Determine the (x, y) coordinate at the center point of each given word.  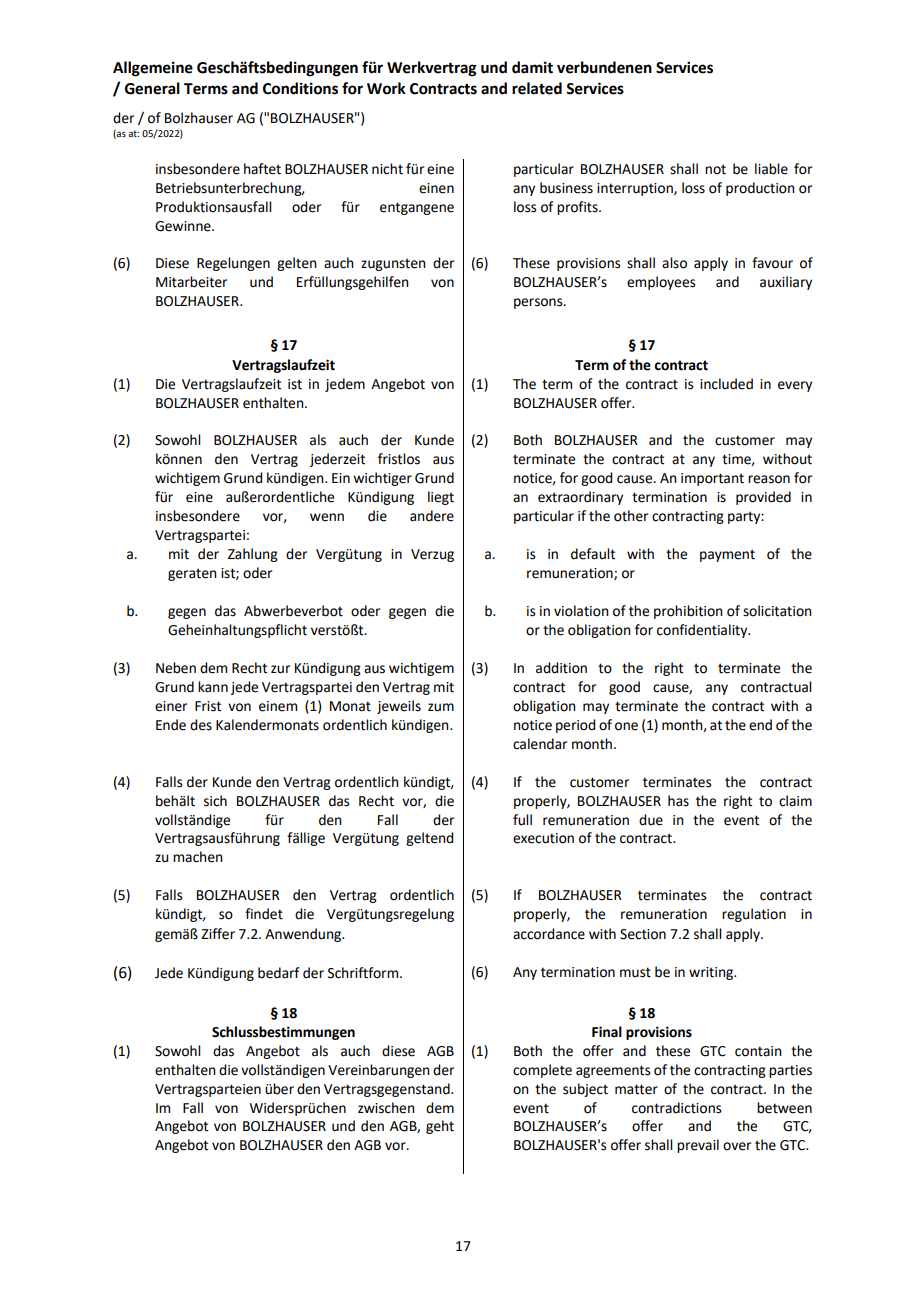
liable (771, 169)
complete (542, 1071)
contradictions (677, 1108)
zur (280, 669)
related (537, 88)
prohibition (688, 612)
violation (581, 611)
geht (440, 1127)
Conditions (300, 88)
